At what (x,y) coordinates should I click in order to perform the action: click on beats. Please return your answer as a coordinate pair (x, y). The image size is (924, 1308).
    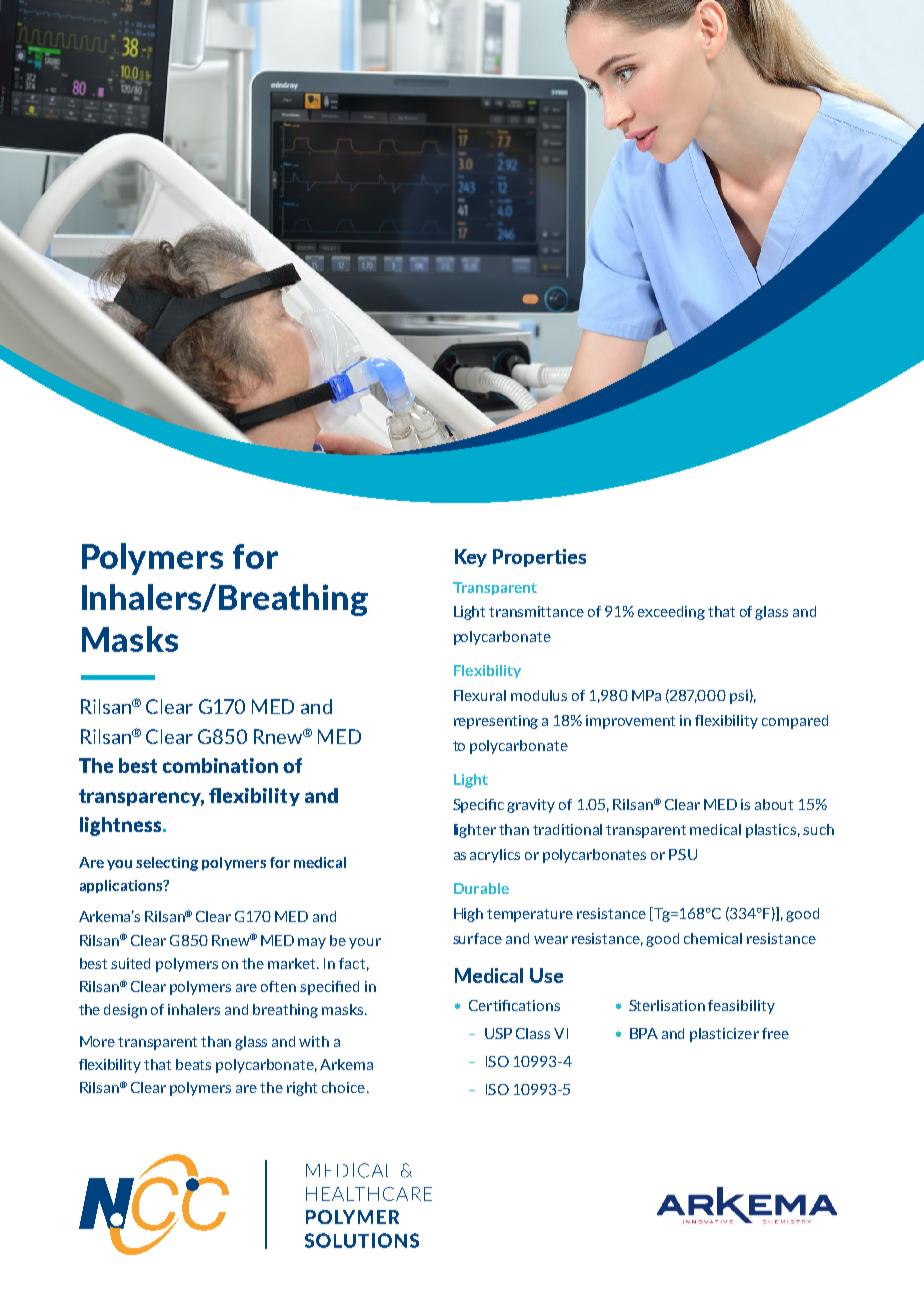
    Looking at the image, I should click on (193, 1064).
